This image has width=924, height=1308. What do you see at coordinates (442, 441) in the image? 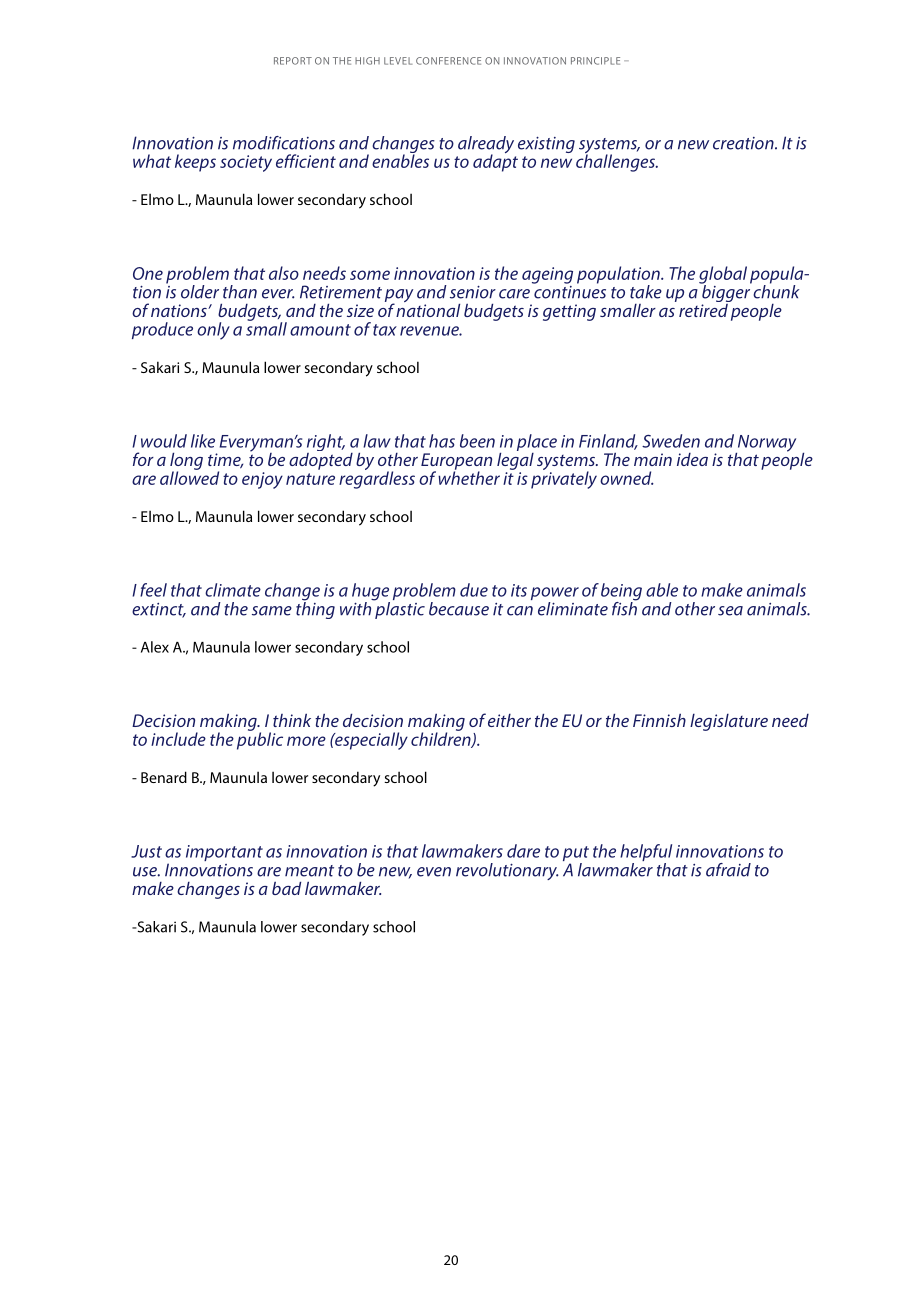
I see `has` at bounding box center [442, 441].
